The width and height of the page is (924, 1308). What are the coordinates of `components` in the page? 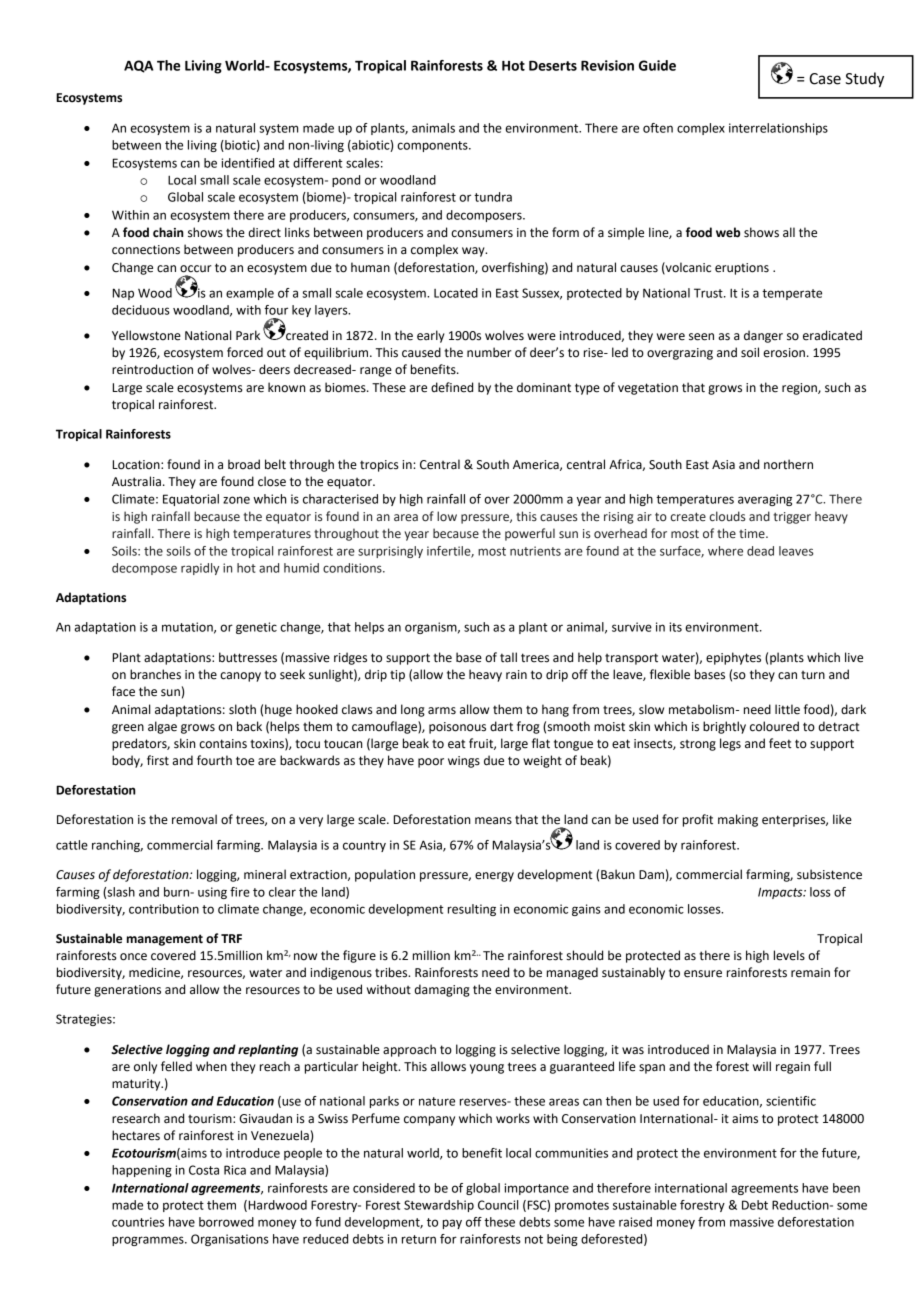 It's located at (433, 146).
